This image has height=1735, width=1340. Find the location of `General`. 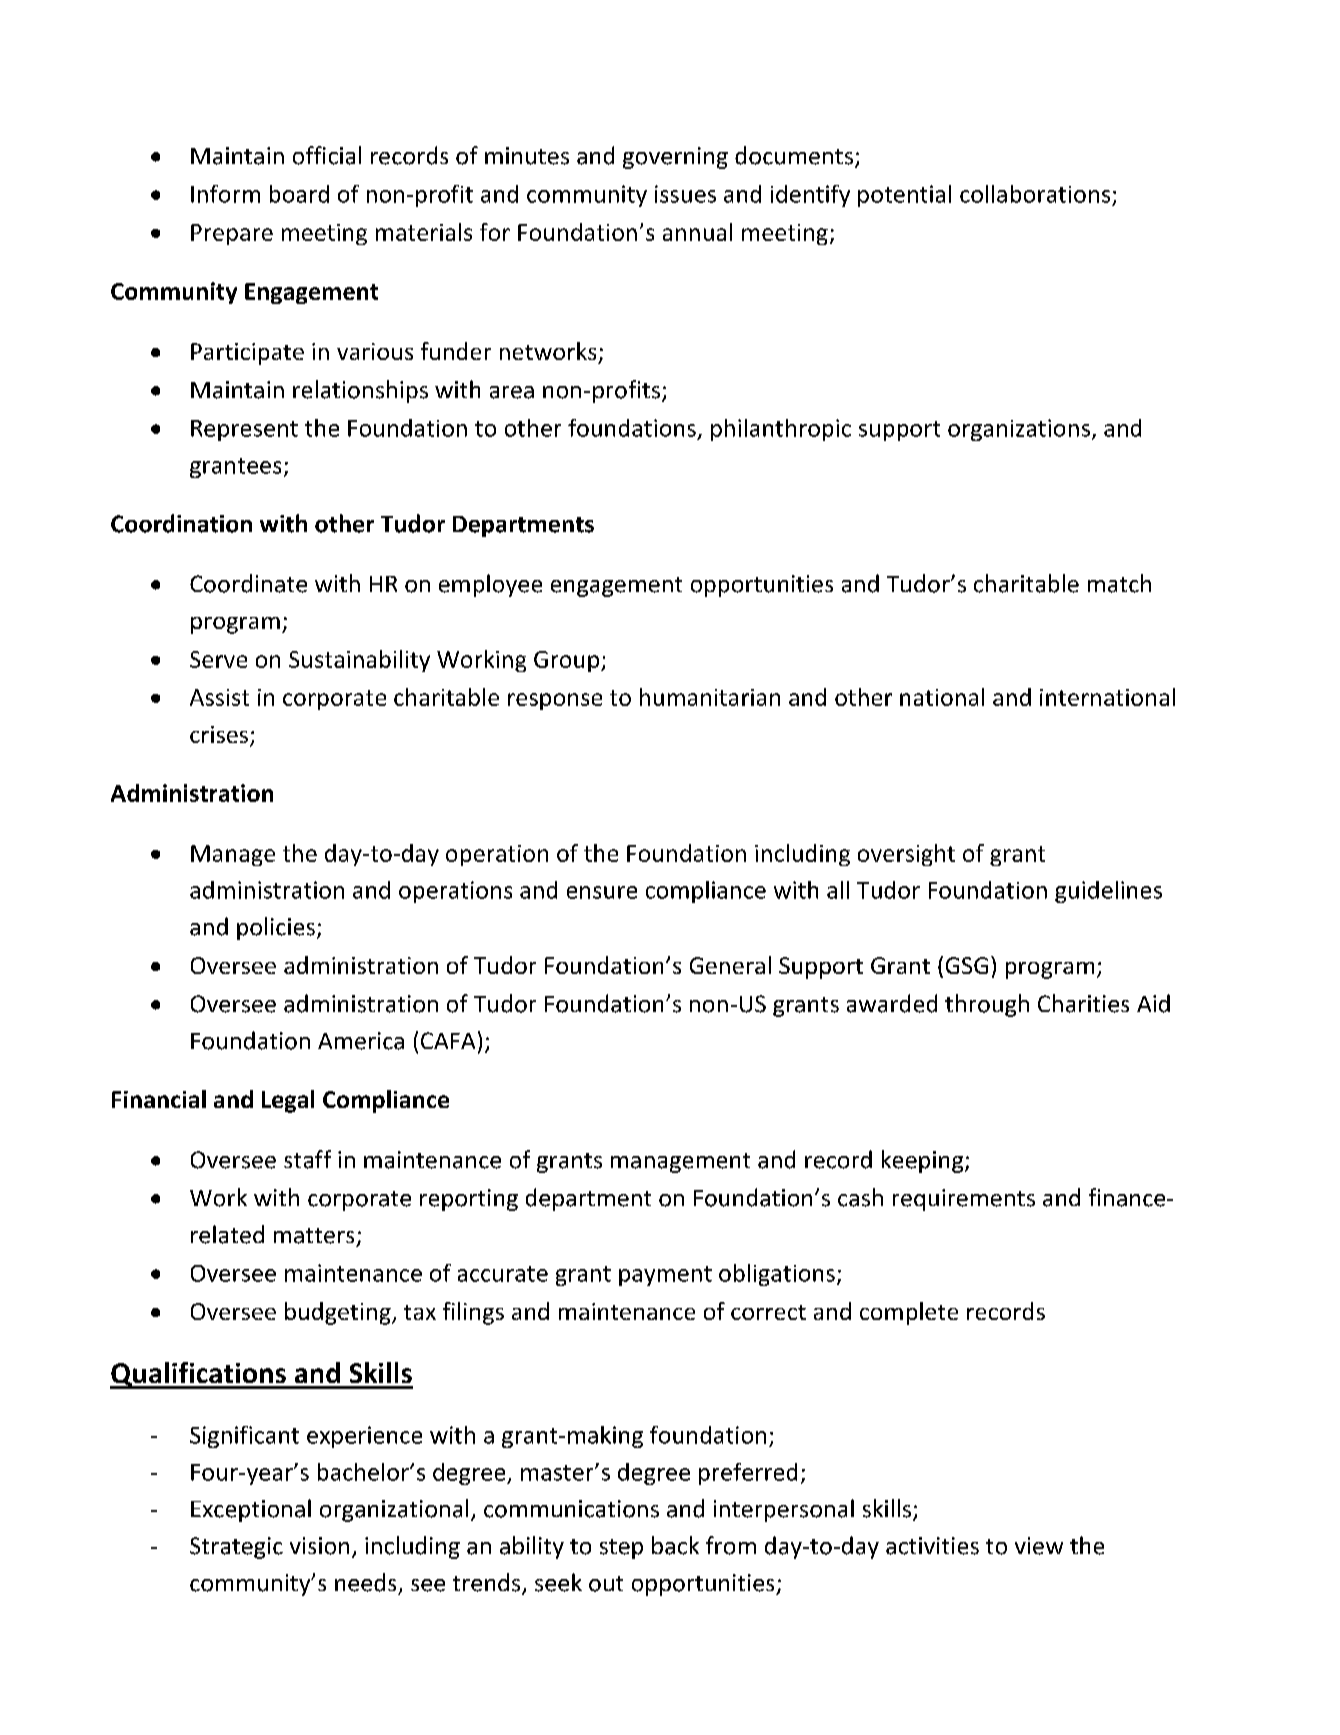

General is located at coordinates (730, 965).
